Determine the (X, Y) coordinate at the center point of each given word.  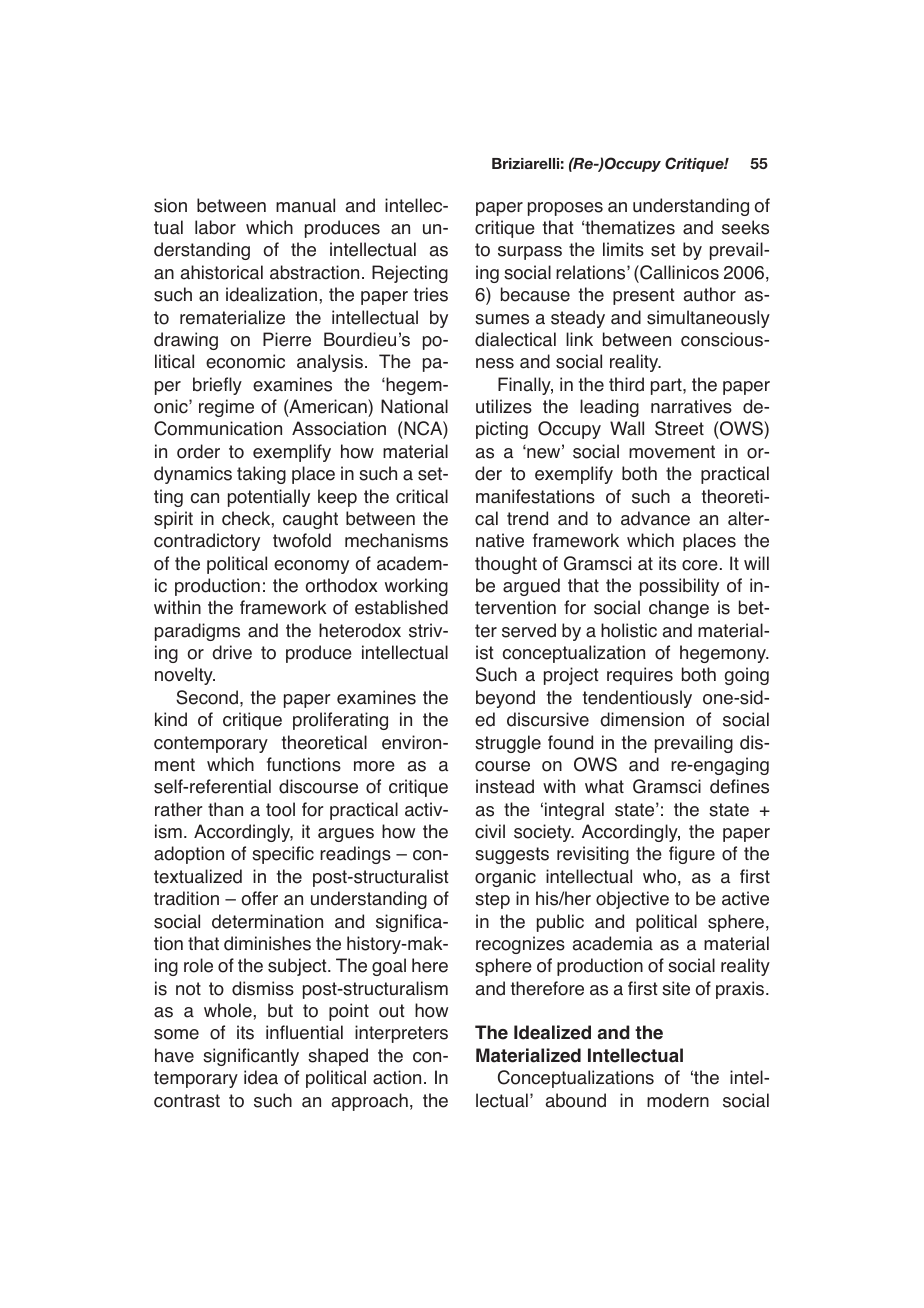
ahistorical (222, 272)
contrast (187, 1101)
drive (232, 652)
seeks (745, 227)
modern (678, 1100)
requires (640, 676)
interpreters (401, 1034)
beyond (505, 699)
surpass (530, 253)
